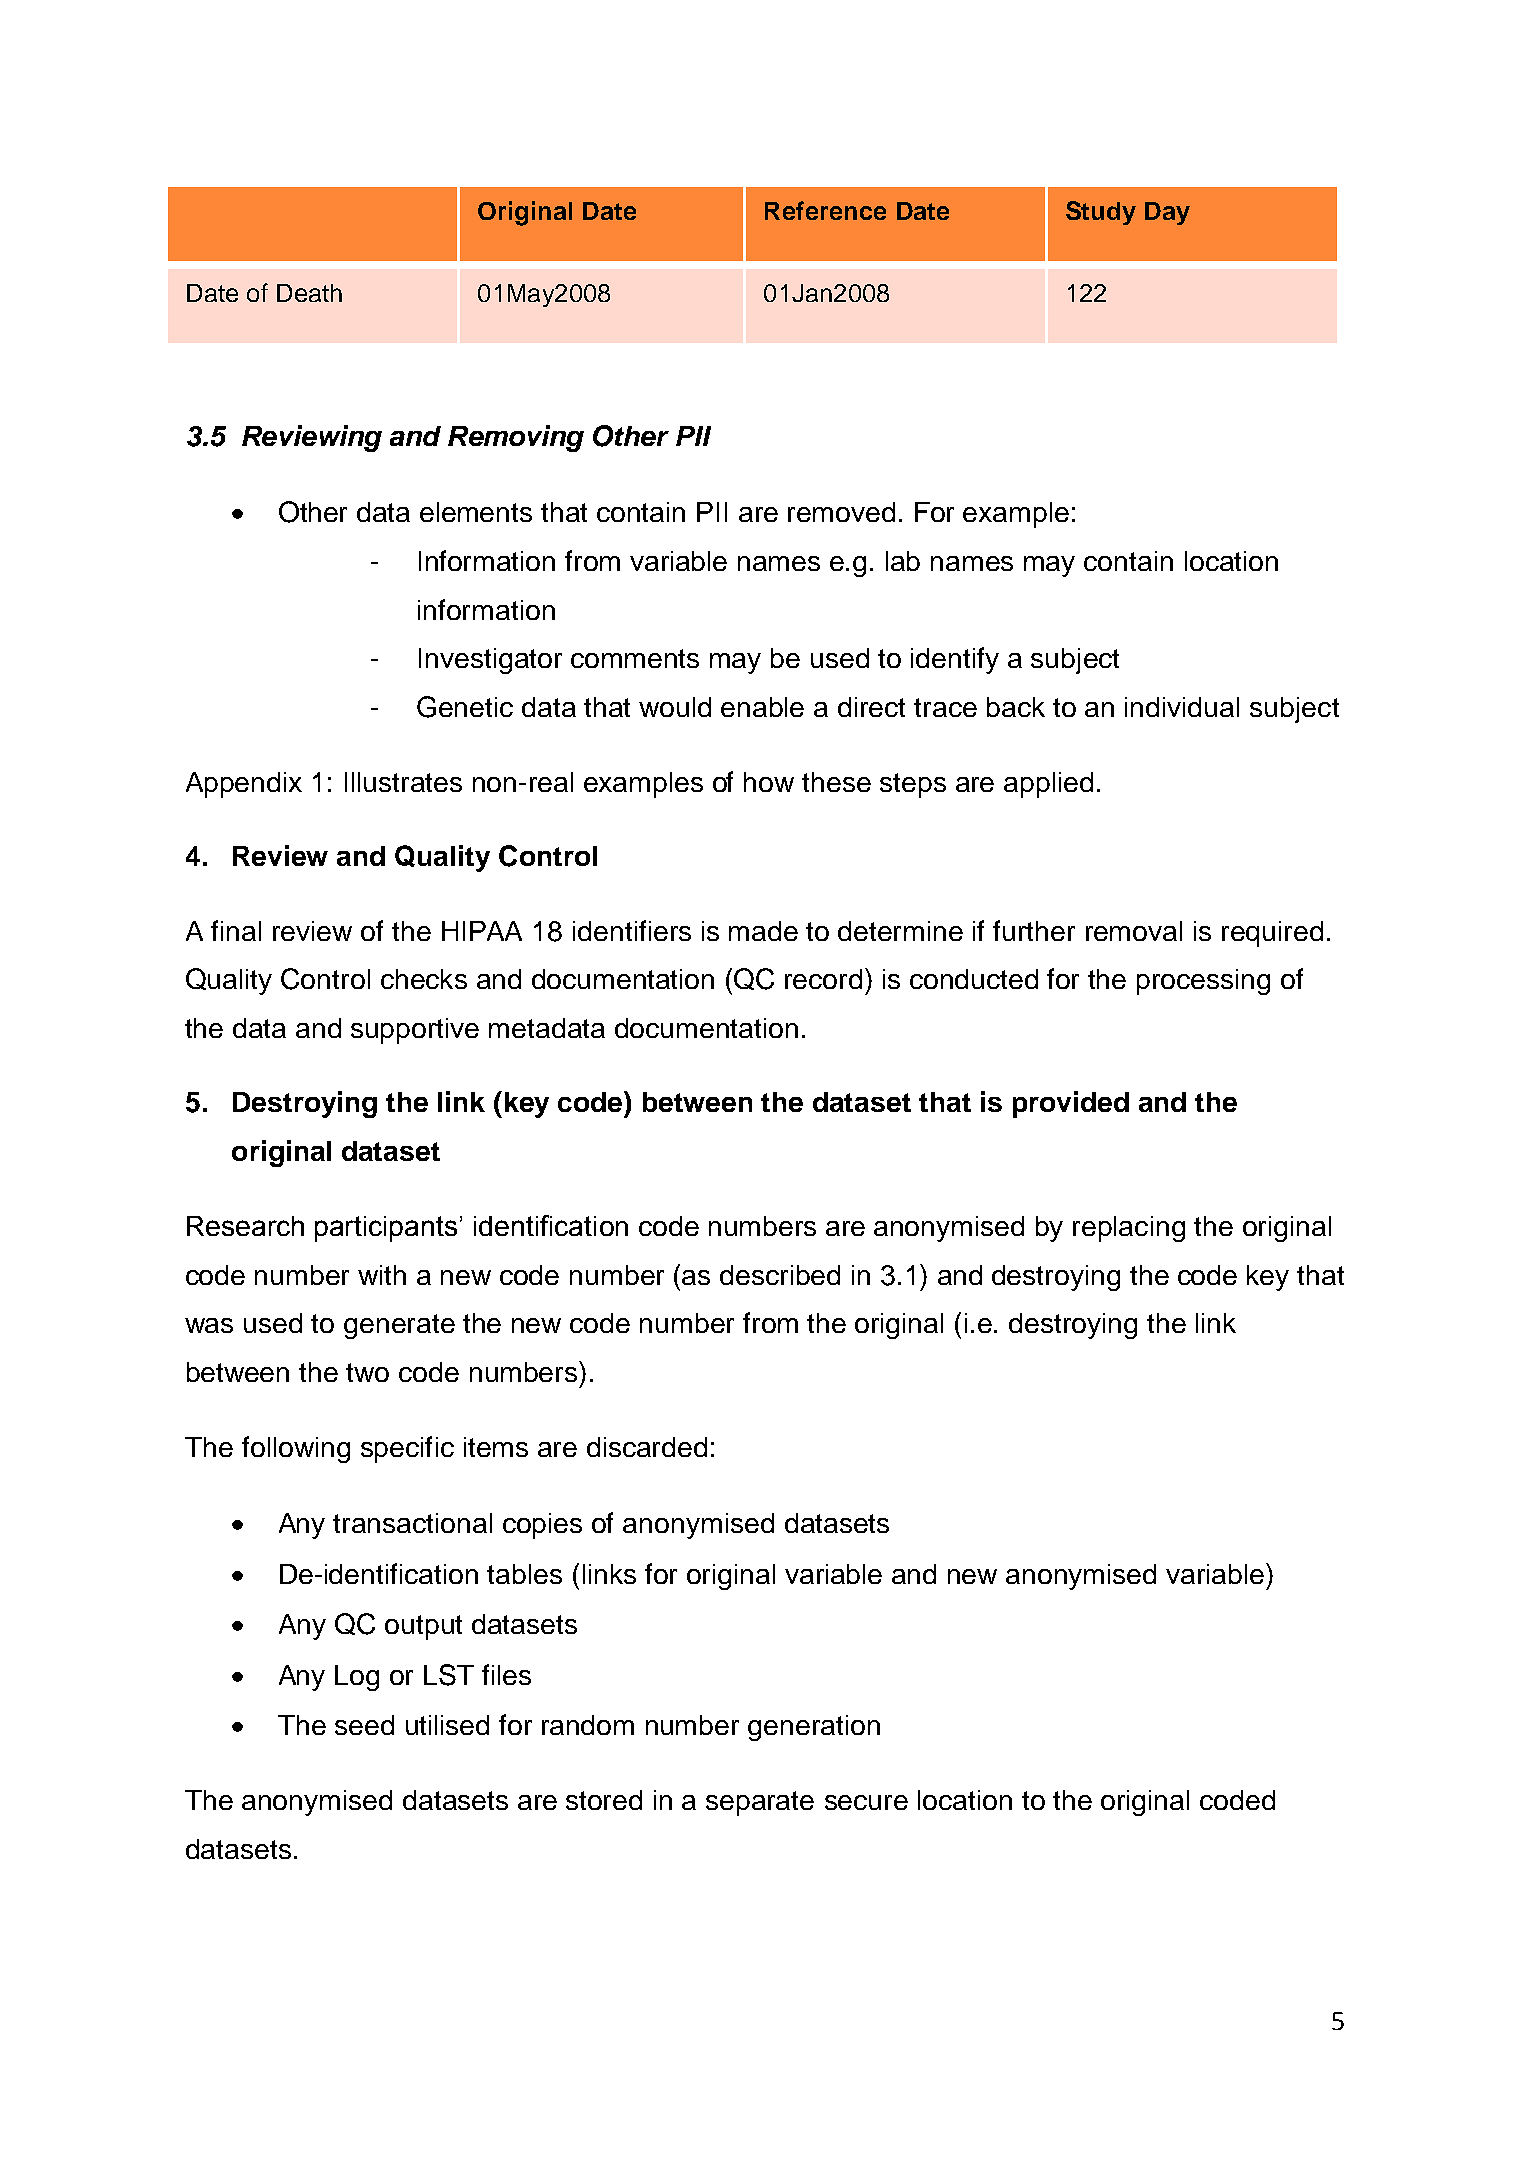 Image resolution: width=1530 pixels, height=2163 pixels. Describe the element at coordinates (823, 979) in the screenshot. I see `record` at that location.
